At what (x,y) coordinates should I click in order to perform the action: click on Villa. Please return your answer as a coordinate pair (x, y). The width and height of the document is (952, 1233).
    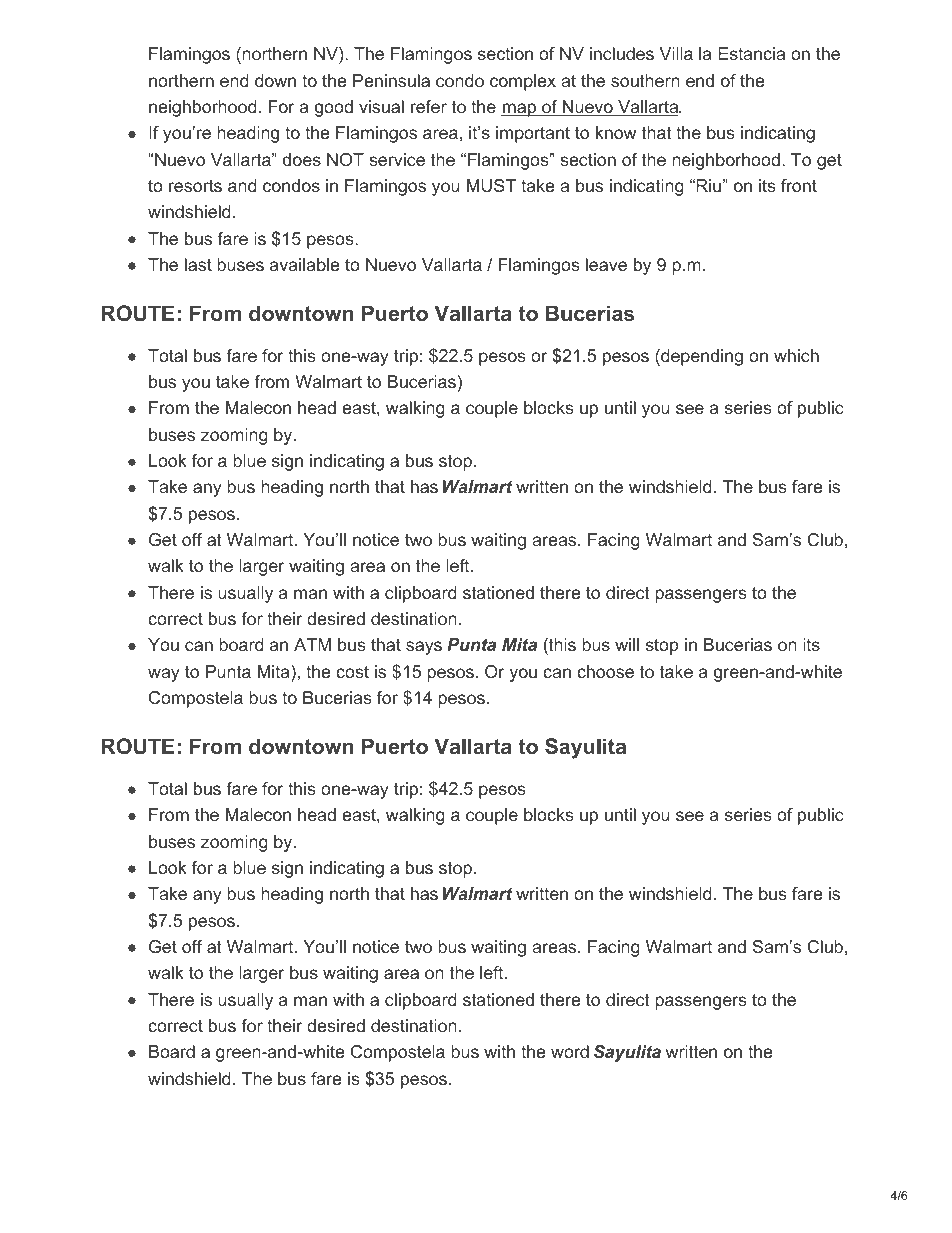
    Looking at the image, I should click on (676, 53).
